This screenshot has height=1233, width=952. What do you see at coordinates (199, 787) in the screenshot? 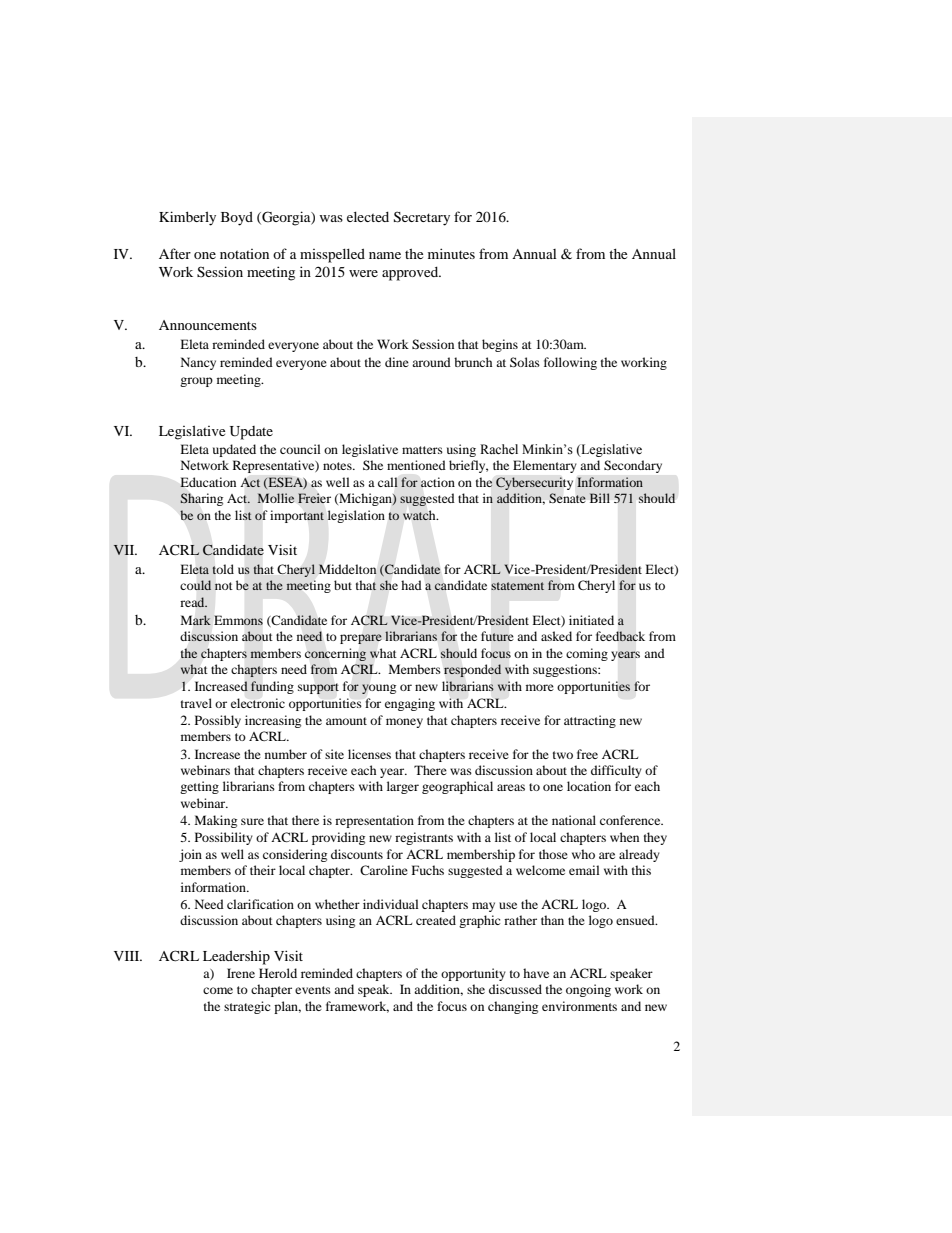
I see `getting` at bounding box center [199, 787].
